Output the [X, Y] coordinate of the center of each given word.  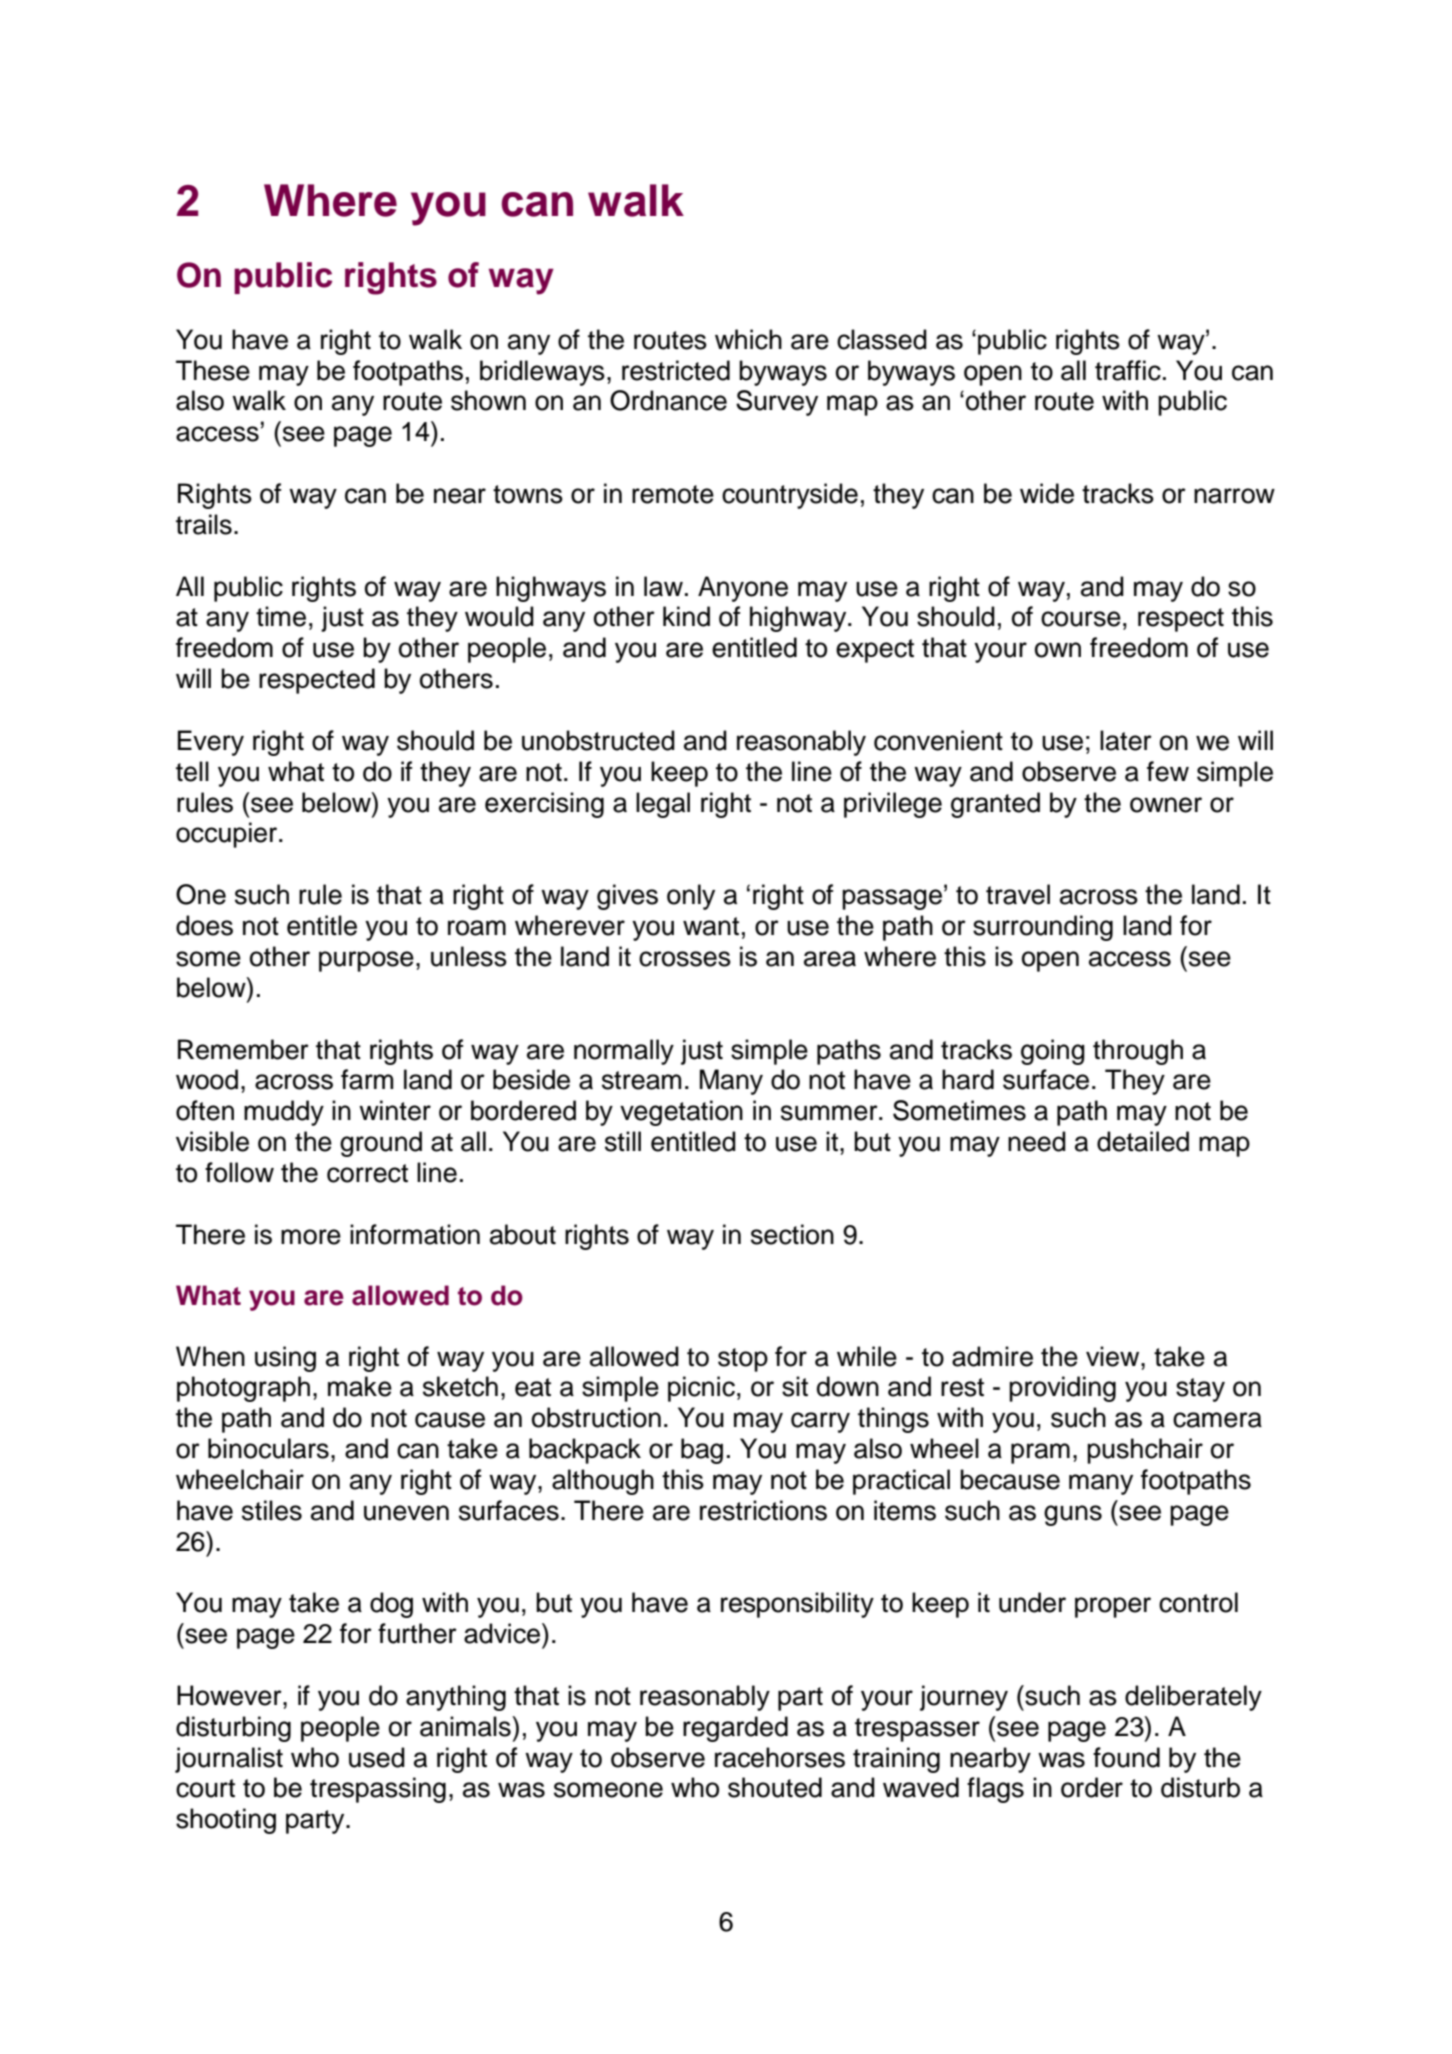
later [1126, 740]
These [213, 370]
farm [367, 1079]
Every [211, 743]
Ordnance [668, 400]
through [1138, 1052]
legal [663, 805]
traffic [1128, 370]
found [1126, 1757]
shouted [775, 1787]
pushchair [1145, 1451]
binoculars [268, 1448]
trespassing [378, 1790]
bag [702, 1451]
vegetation [681, 1113]
